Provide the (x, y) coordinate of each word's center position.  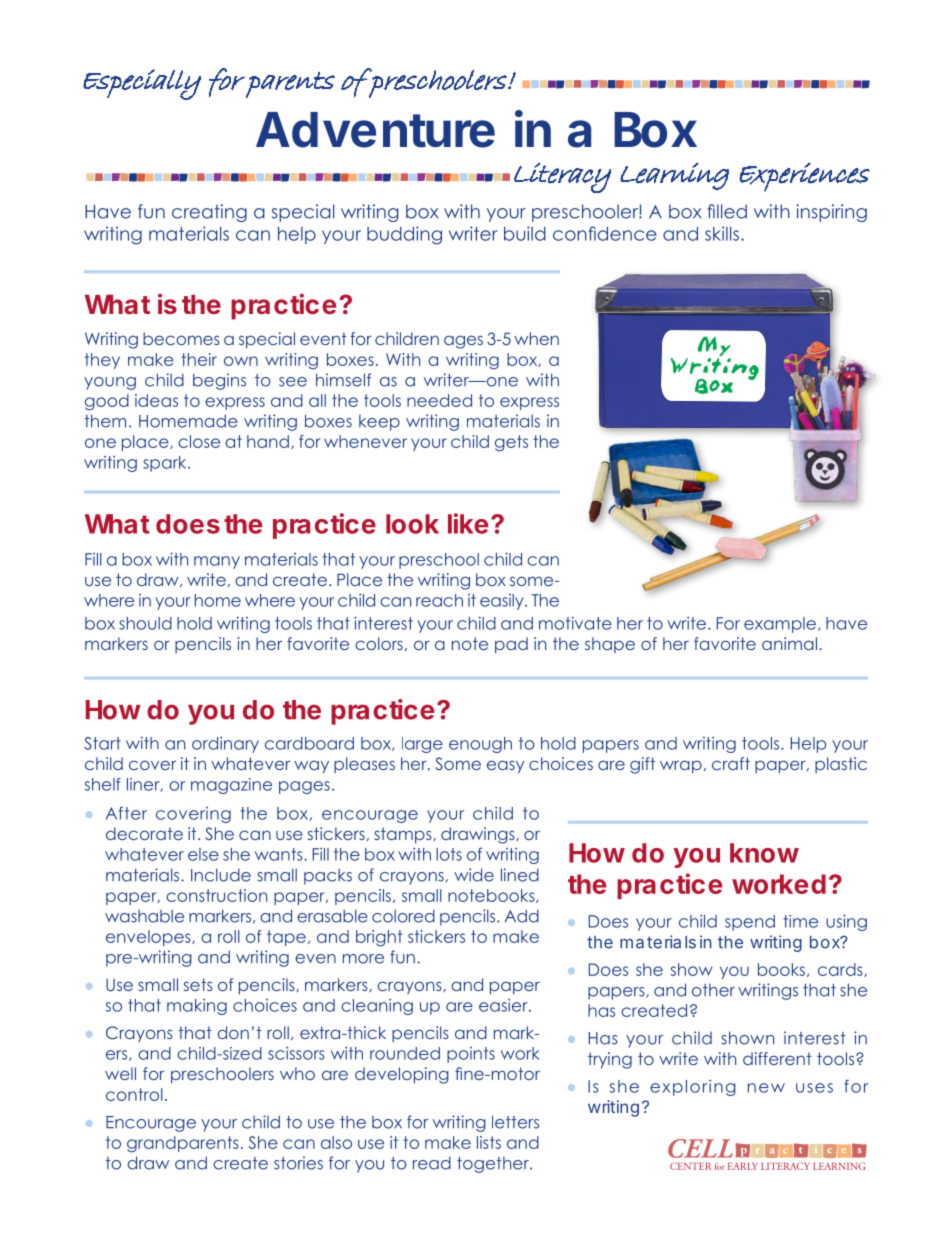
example (780, 625)
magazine (231, 786)
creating (209, 213)
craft (731, 763)
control (134, 1094)
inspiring (831, 213)
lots (449, 854)
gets (511, 443)
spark (166, 464)
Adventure (375, 130)
